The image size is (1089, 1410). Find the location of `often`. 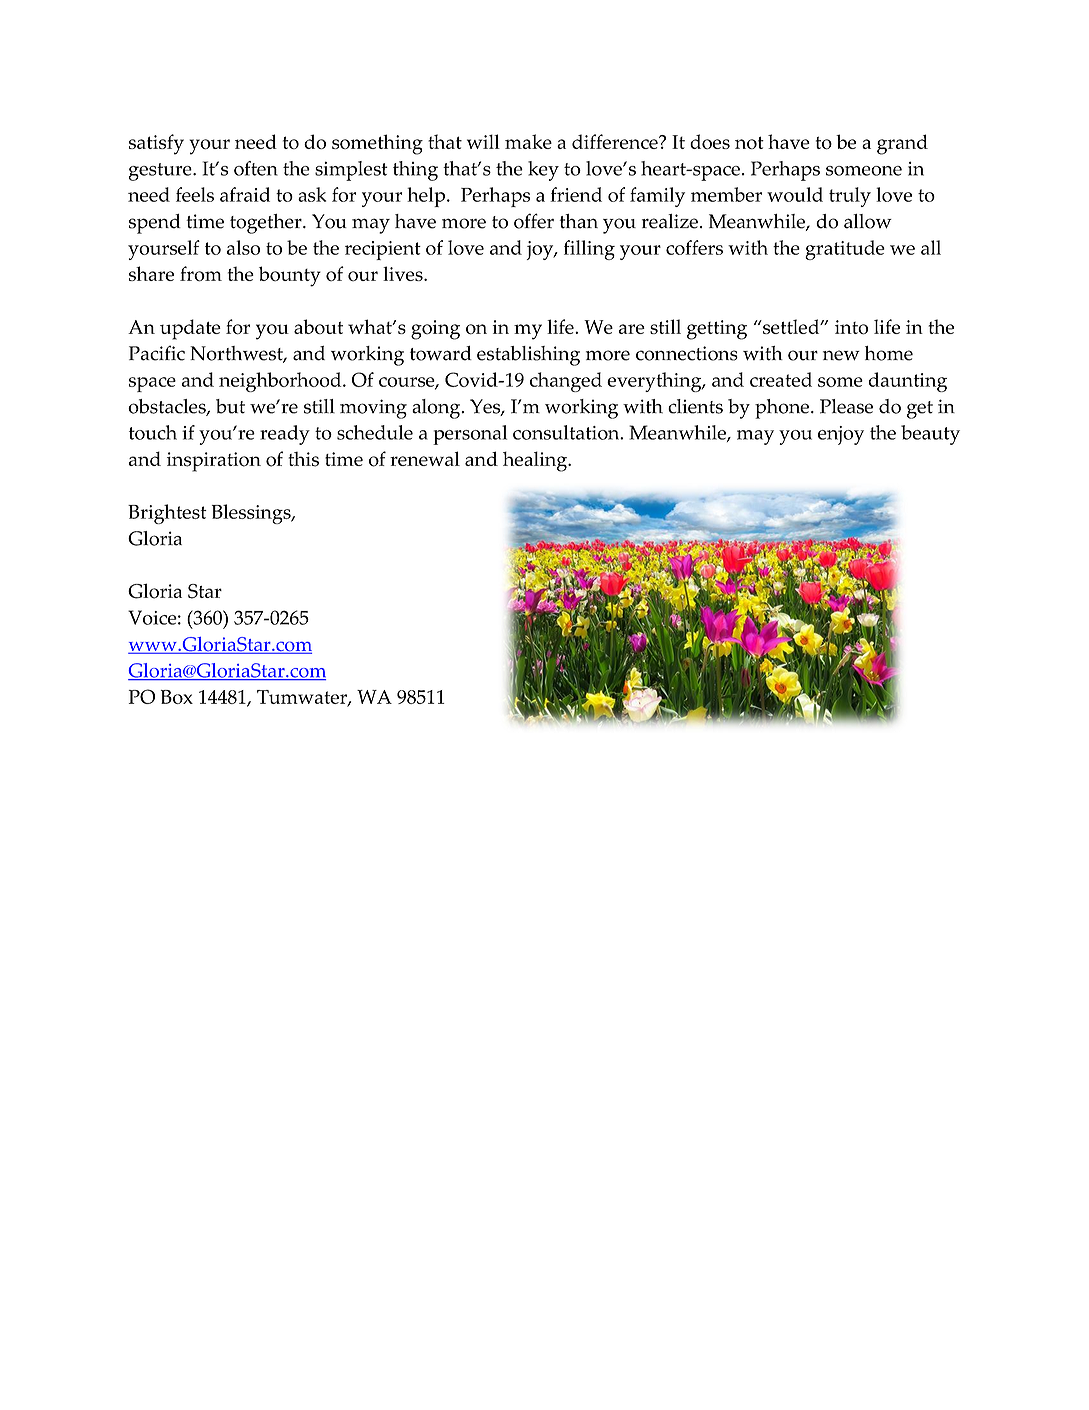

often is located at coordinates (256, 168).
